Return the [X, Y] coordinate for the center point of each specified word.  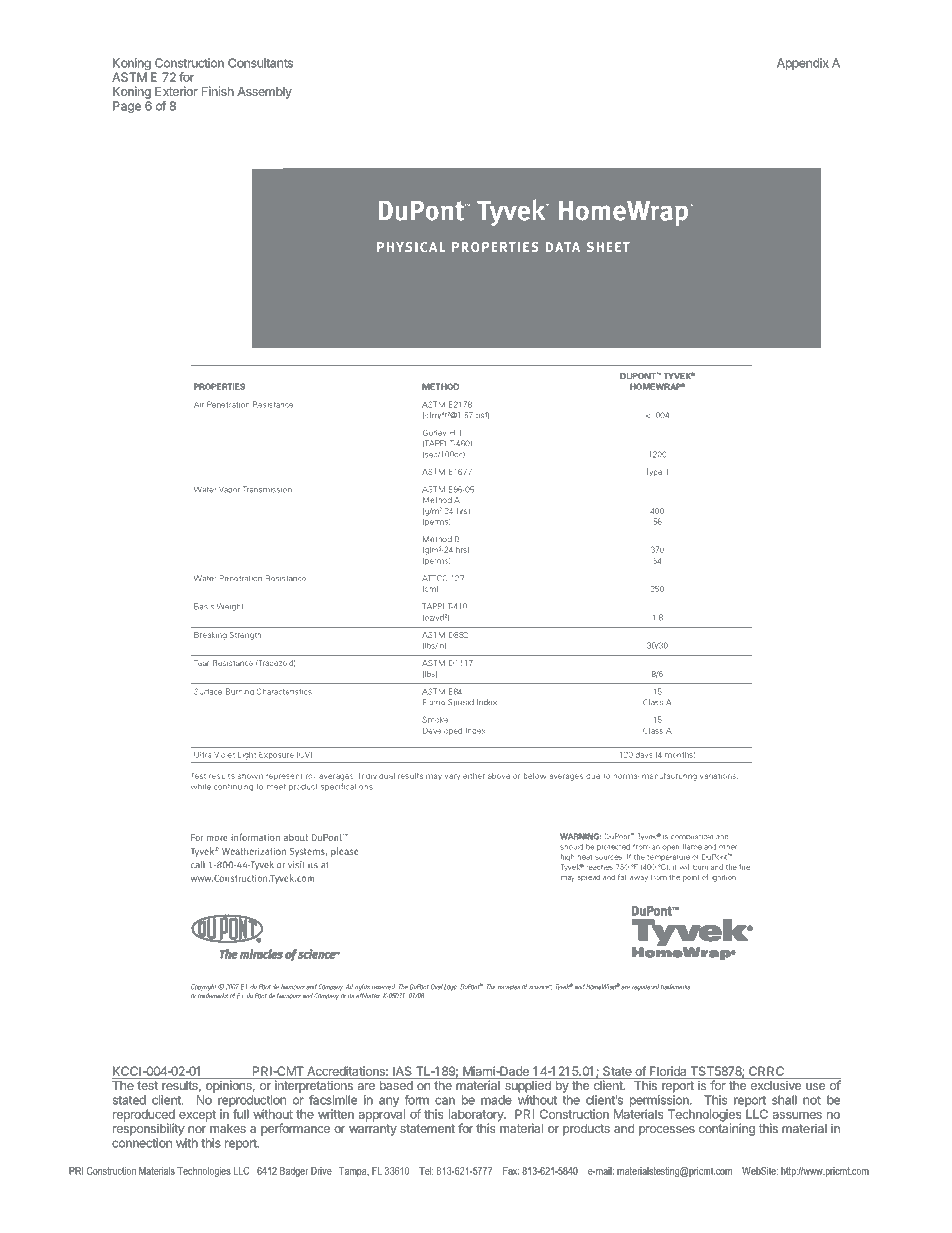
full [241, 1114]
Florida [668, 1072]
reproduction [252, 1101]
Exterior [176, 91]
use [815, 1086]
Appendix [803, 64]
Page [127, 107]
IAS [402, 1072]
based [396, 1085]
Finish [218, 91]
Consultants [260, 63]
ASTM [129, 77]
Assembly [264, 93]
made [496, 1100]
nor [197, 1129]
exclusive [776, 1085]
